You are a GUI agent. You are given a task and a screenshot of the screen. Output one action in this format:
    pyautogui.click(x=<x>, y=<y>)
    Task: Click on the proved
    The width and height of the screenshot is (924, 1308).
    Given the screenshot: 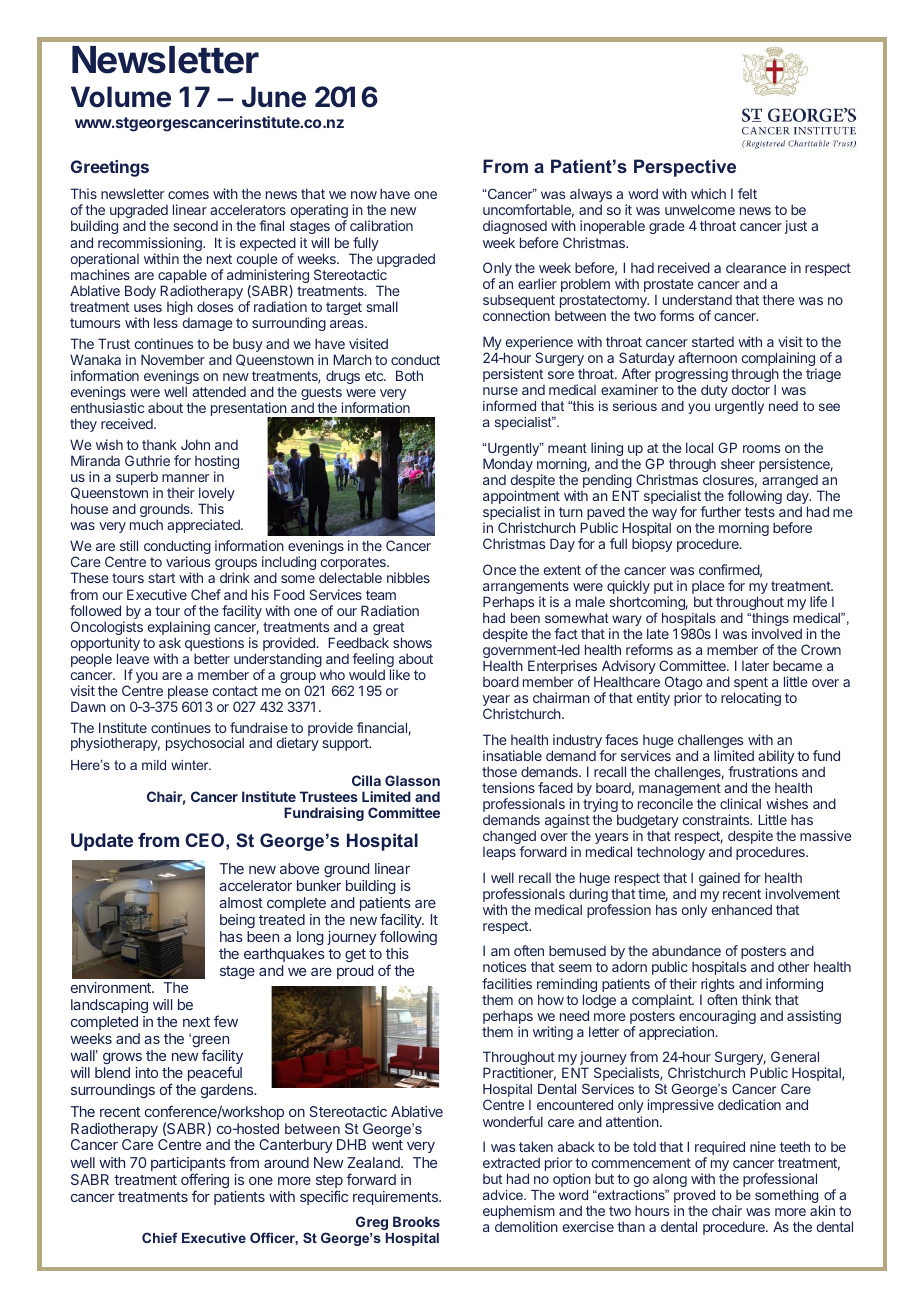 What is the action you would take?
    pyautogui.click(x=694, y=1198)
